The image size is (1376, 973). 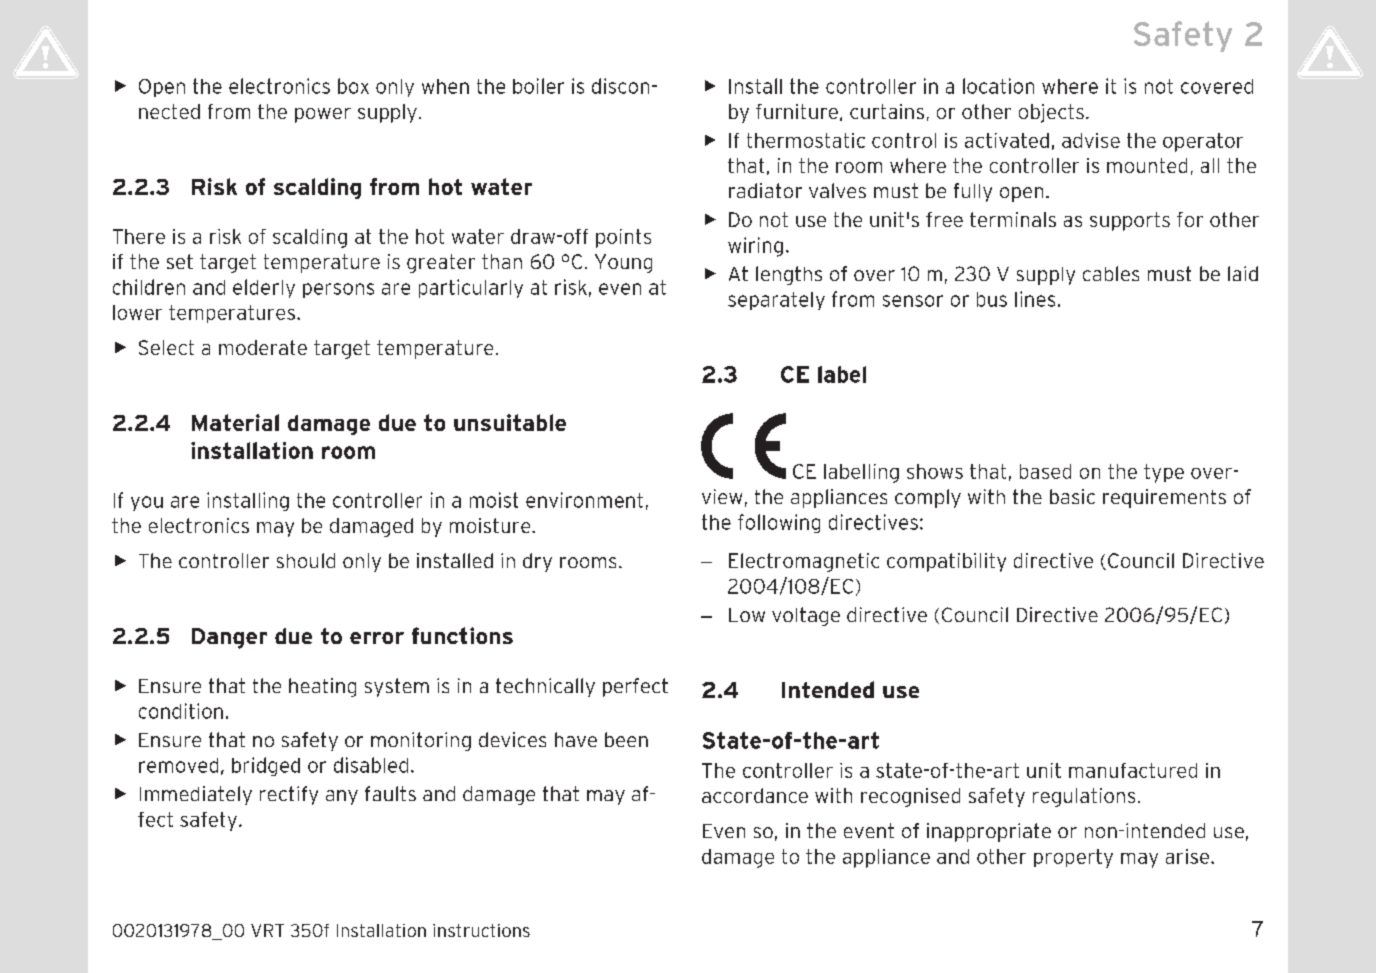 What do you see at coordinates (1073, 858) in the image?
I see `property` at bounding box center [1073, 858].
